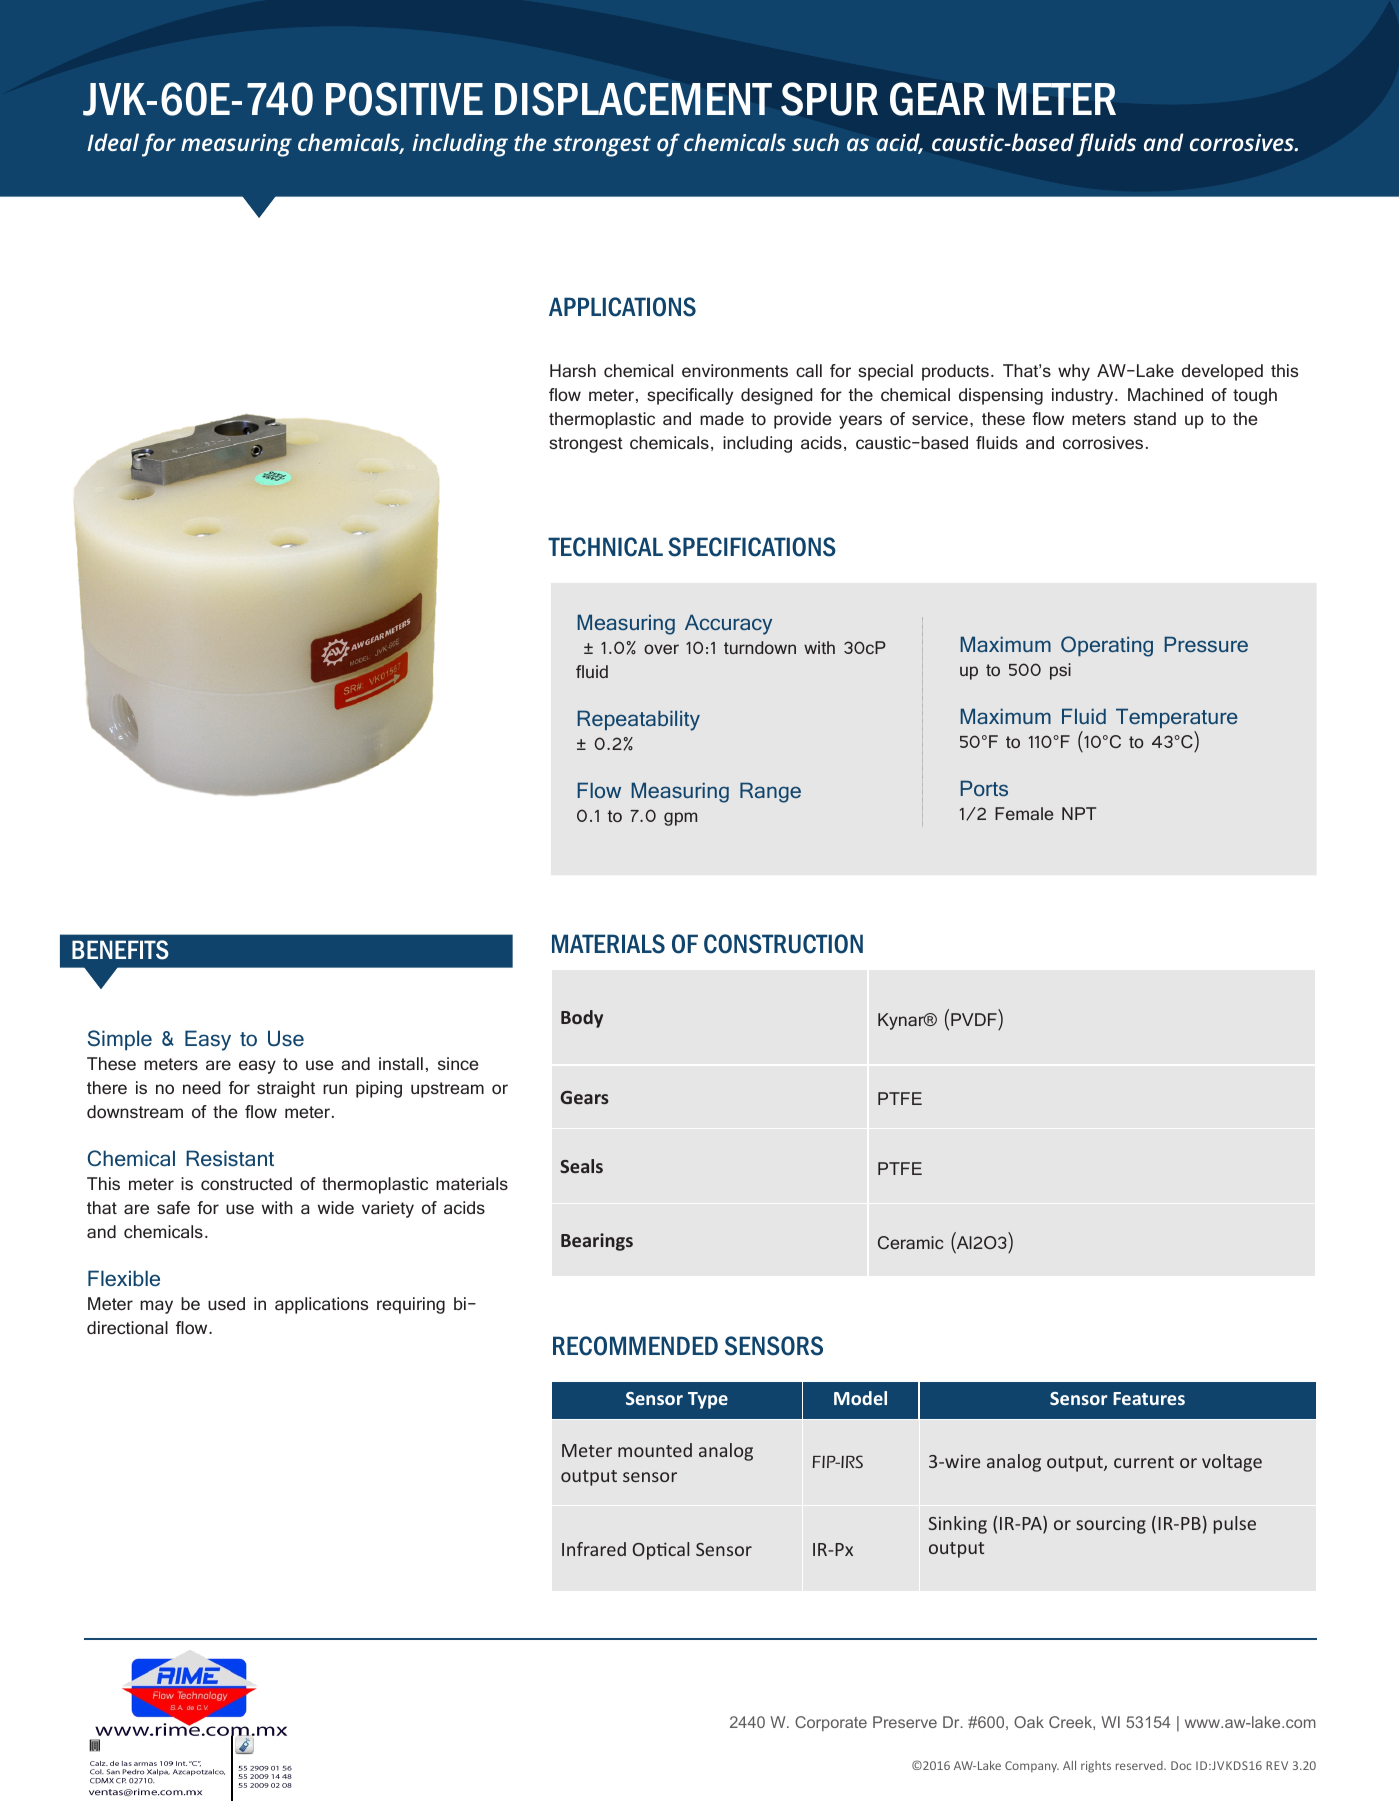 The image size is (1399, 1810). Describe the element at coordinates (829, 99) in the screenshot. I see `SPUR` at that location.
